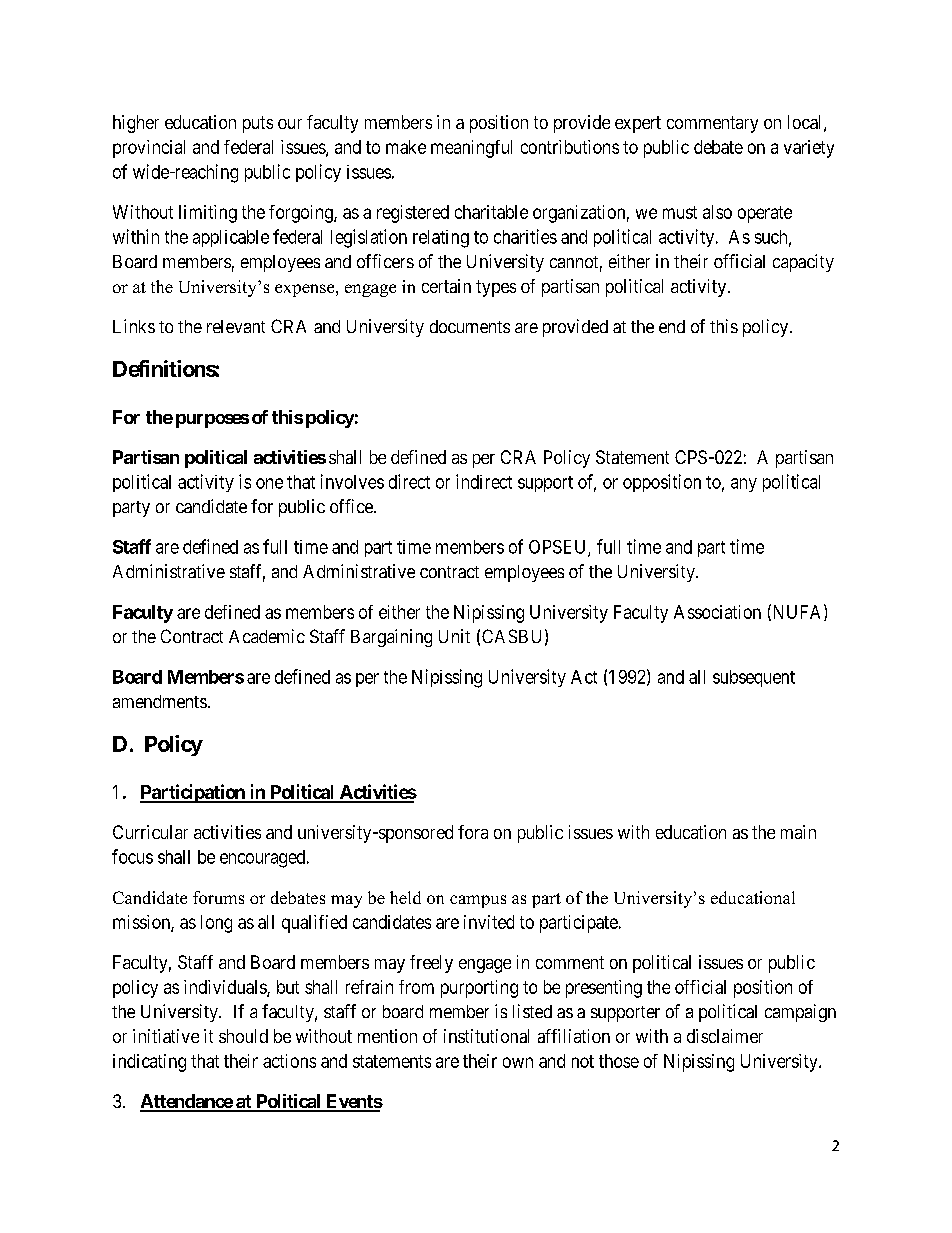 This image has width=952, height=1233. Describe the element at coordinates (486, 1036) in the image. I see `institutional` at that location.
